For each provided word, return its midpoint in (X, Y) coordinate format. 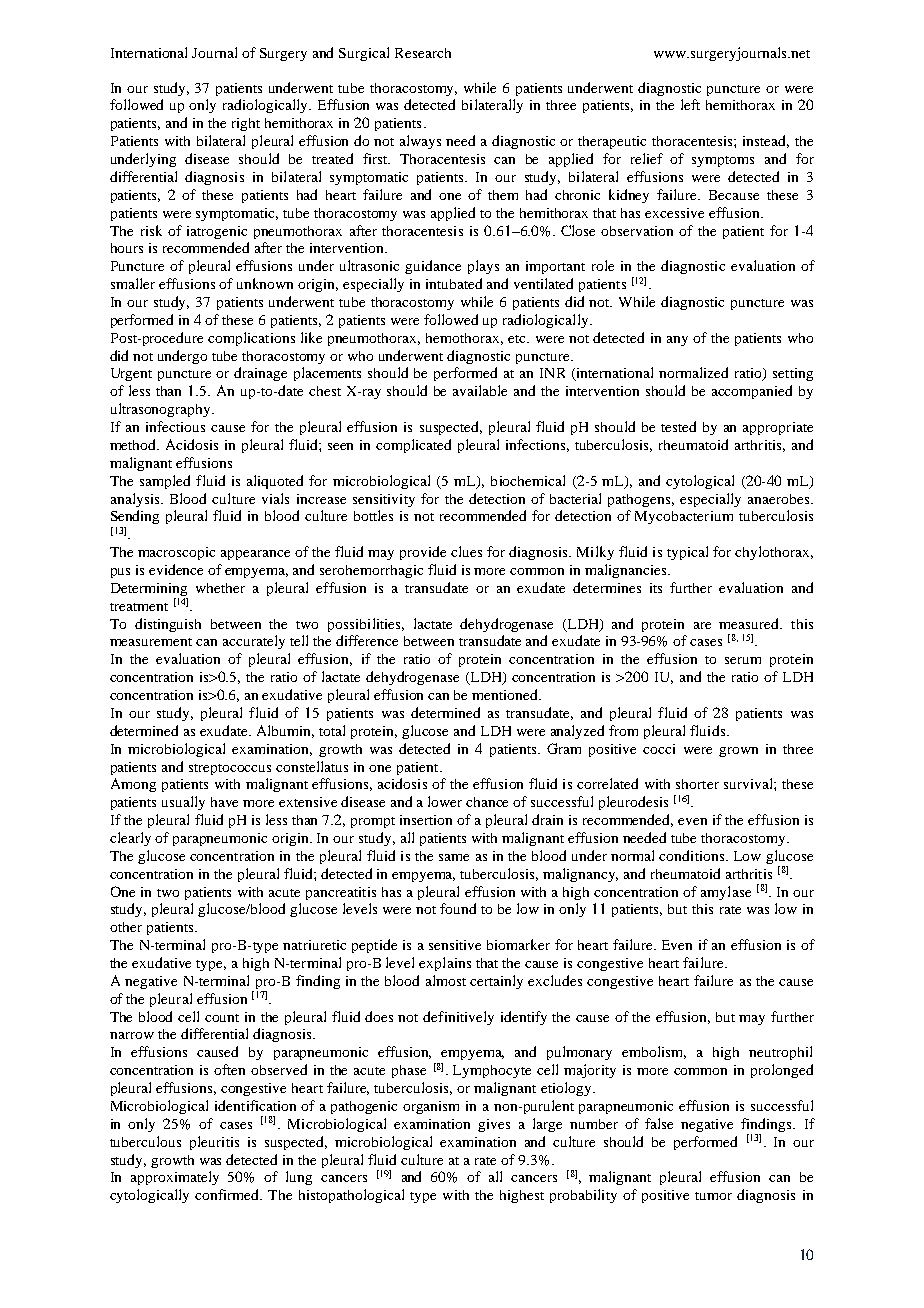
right (246, 124)
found (458, 908)
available (480, 390)
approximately (175, 1178)
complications (251, 339)
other (126, 927)
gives (494, 1125)
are (702, 625)
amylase (726, 893)
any (677, 341)
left (690, 104)
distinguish (168, 625)
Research (423, 53)
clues (466, 551)
